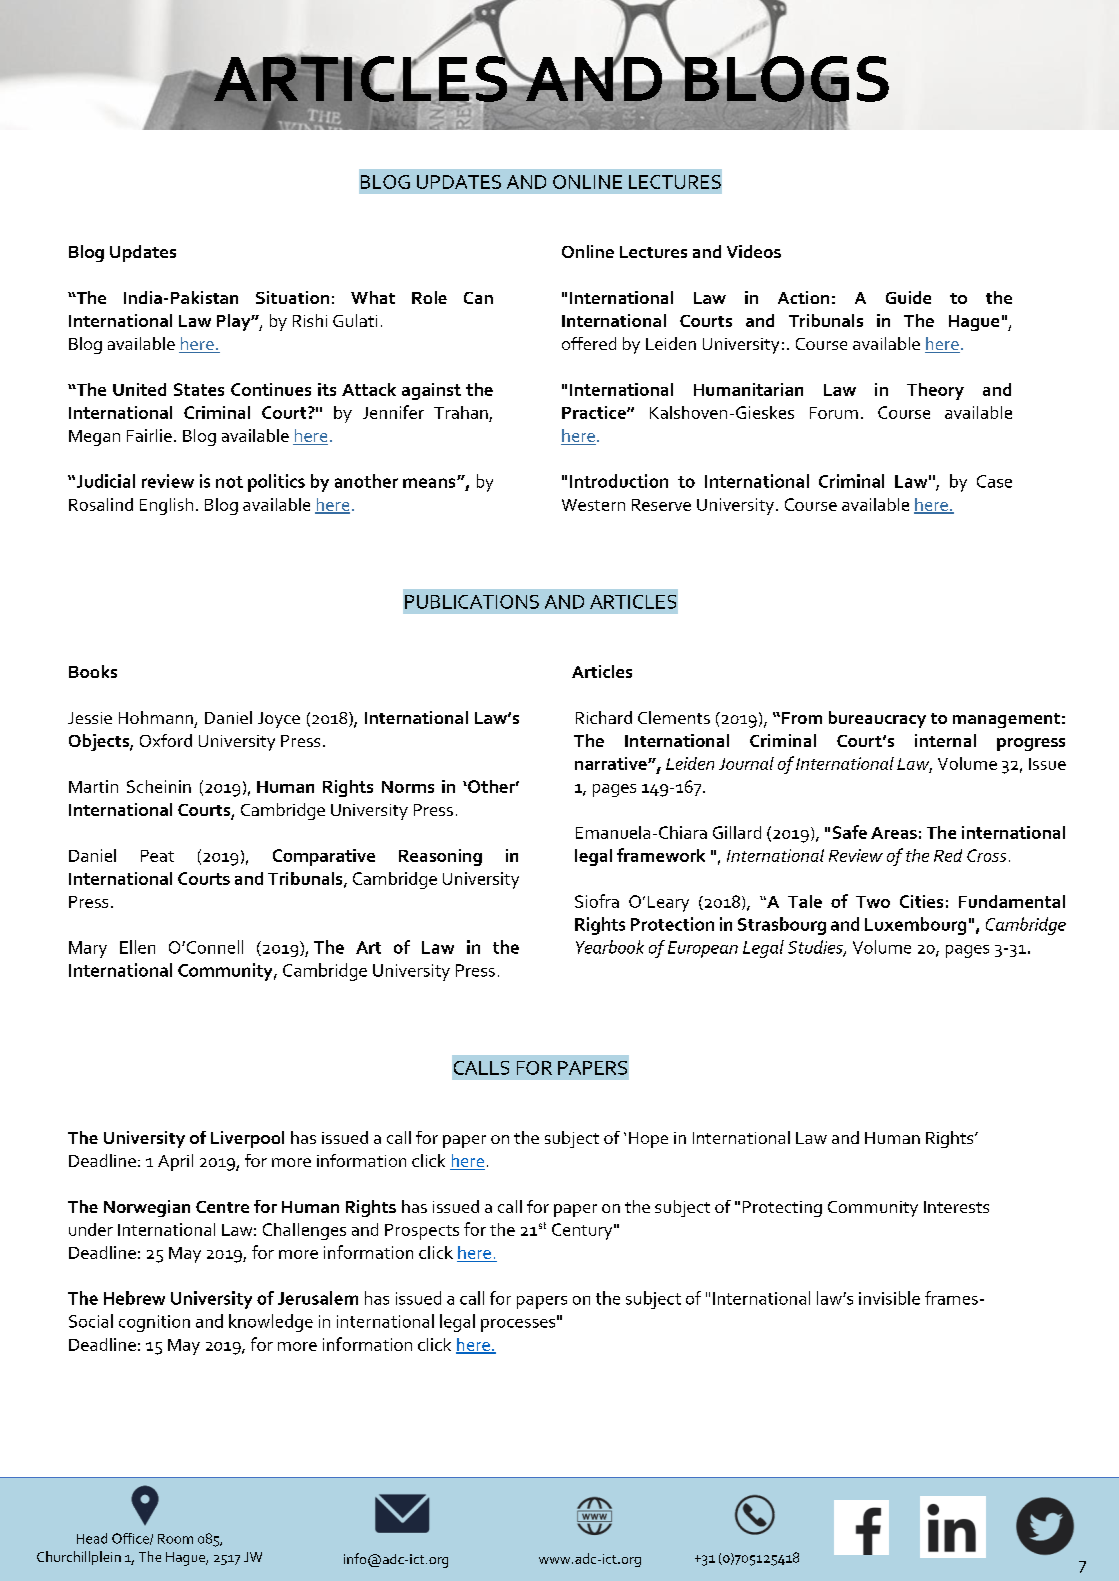 This image has width=1119, height=1581. What do you see at coordinates (175, 1539) in the image?
I see `Room` at bounding box center [175, 1539].
